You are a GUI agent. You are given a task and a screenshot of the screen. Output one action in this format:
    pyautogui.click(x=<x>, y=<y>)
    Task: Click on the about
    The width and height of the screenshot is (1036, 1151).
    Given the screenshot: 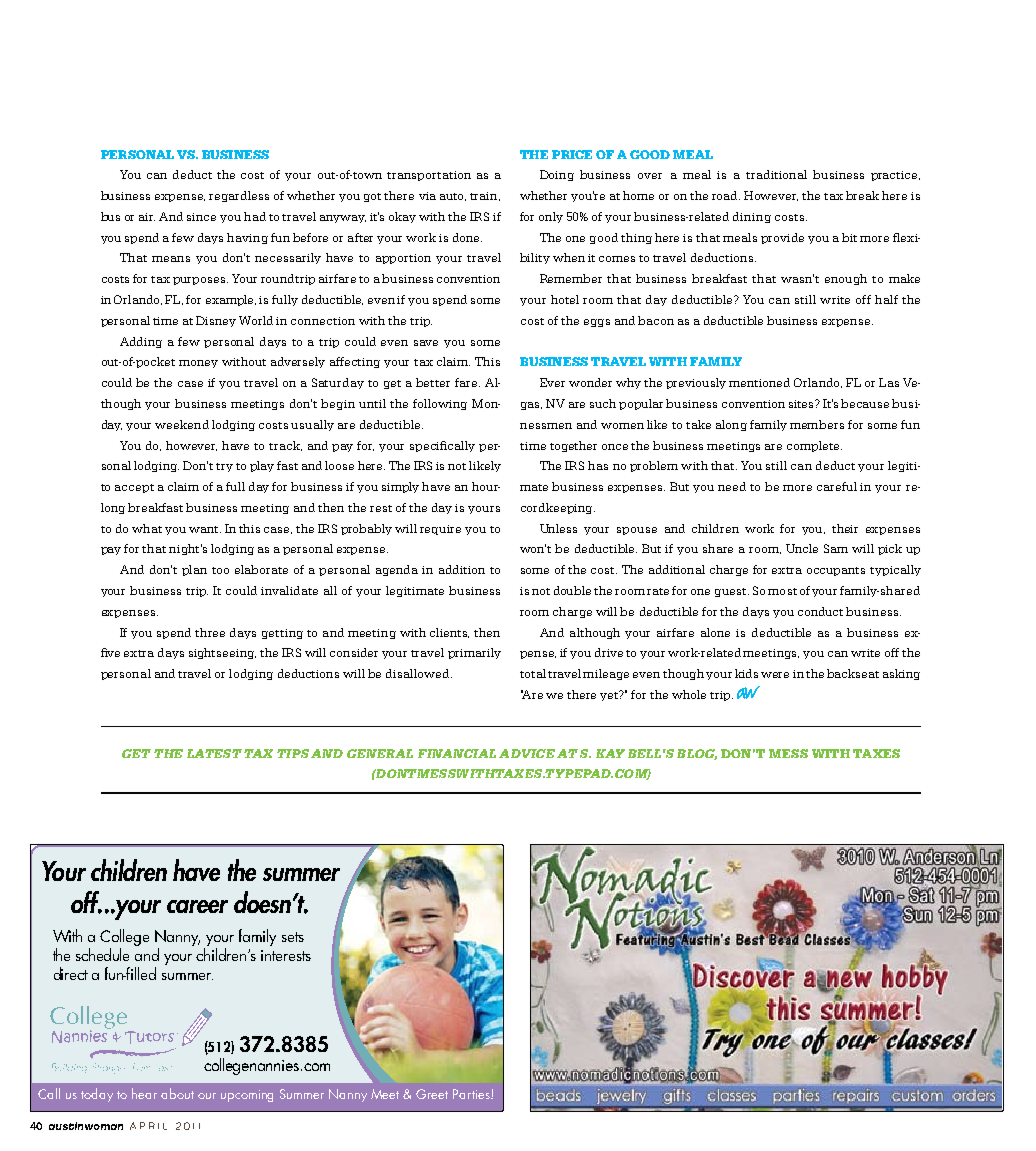 What is the action you would take?
    pyautogui.click(x=177, y=1093)
